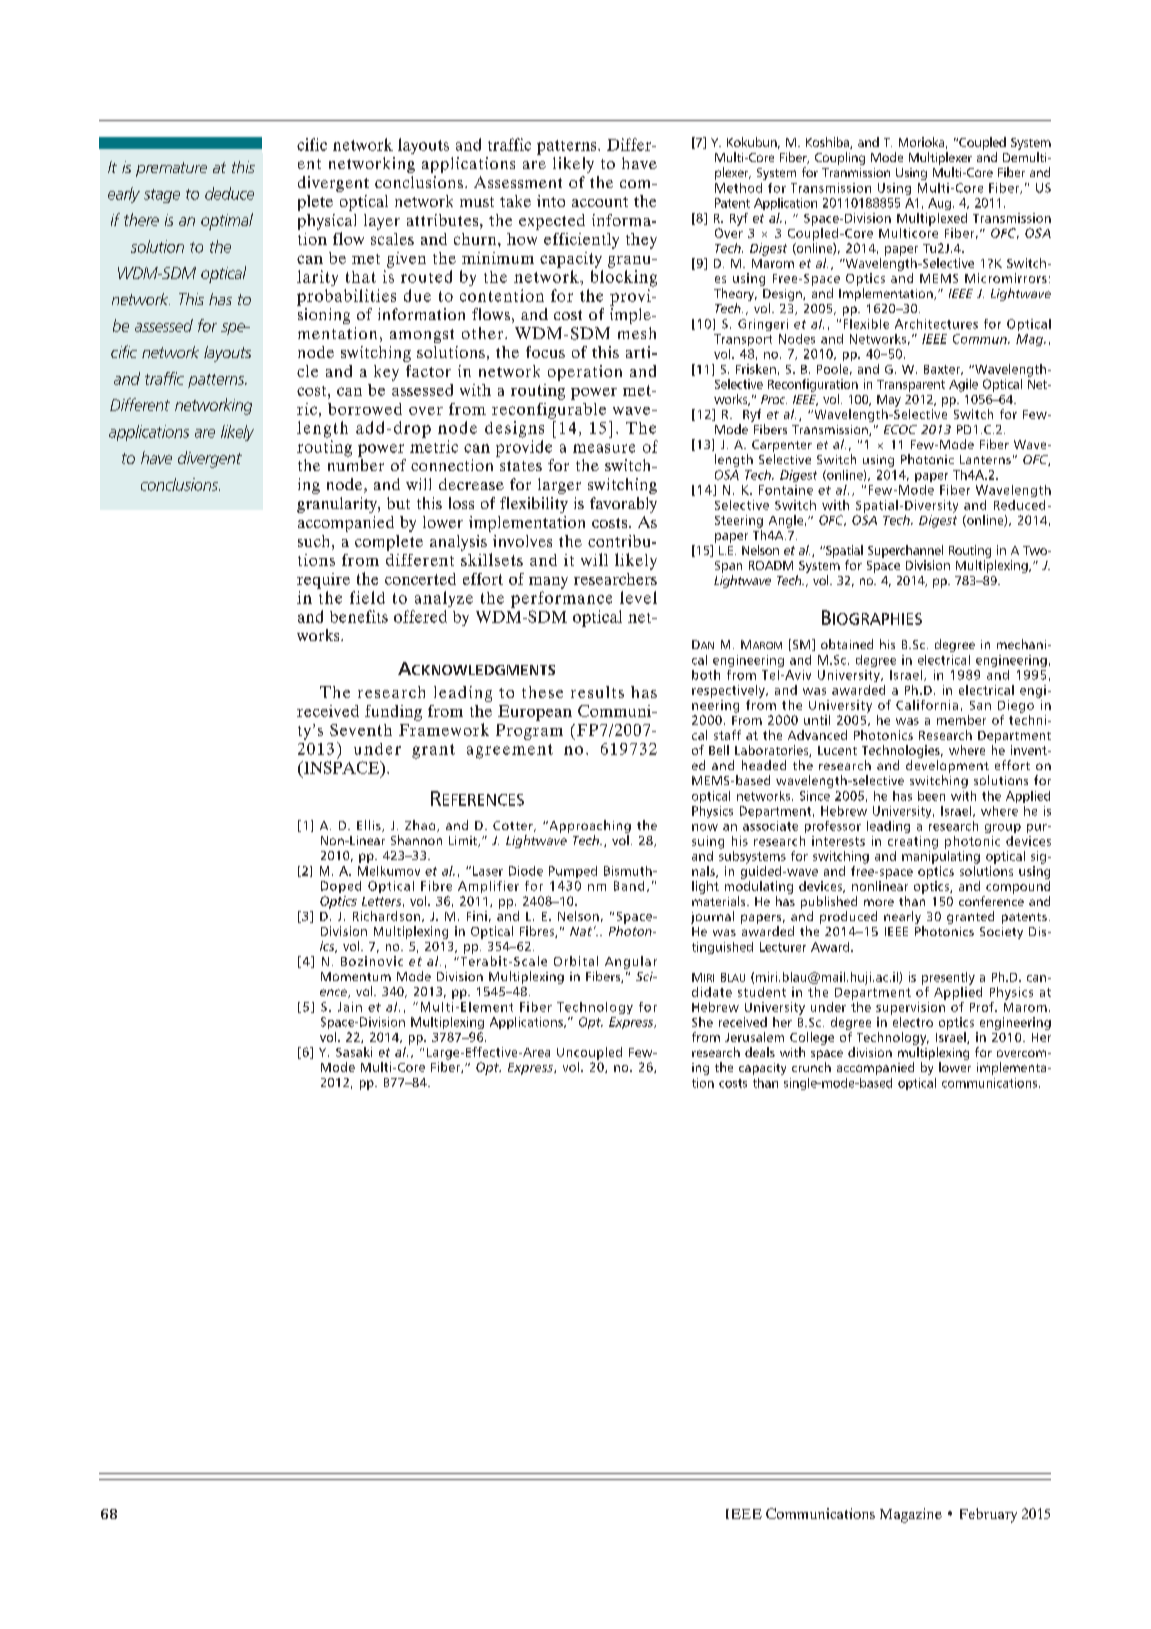  I want to click on account, so click(600, 202).
